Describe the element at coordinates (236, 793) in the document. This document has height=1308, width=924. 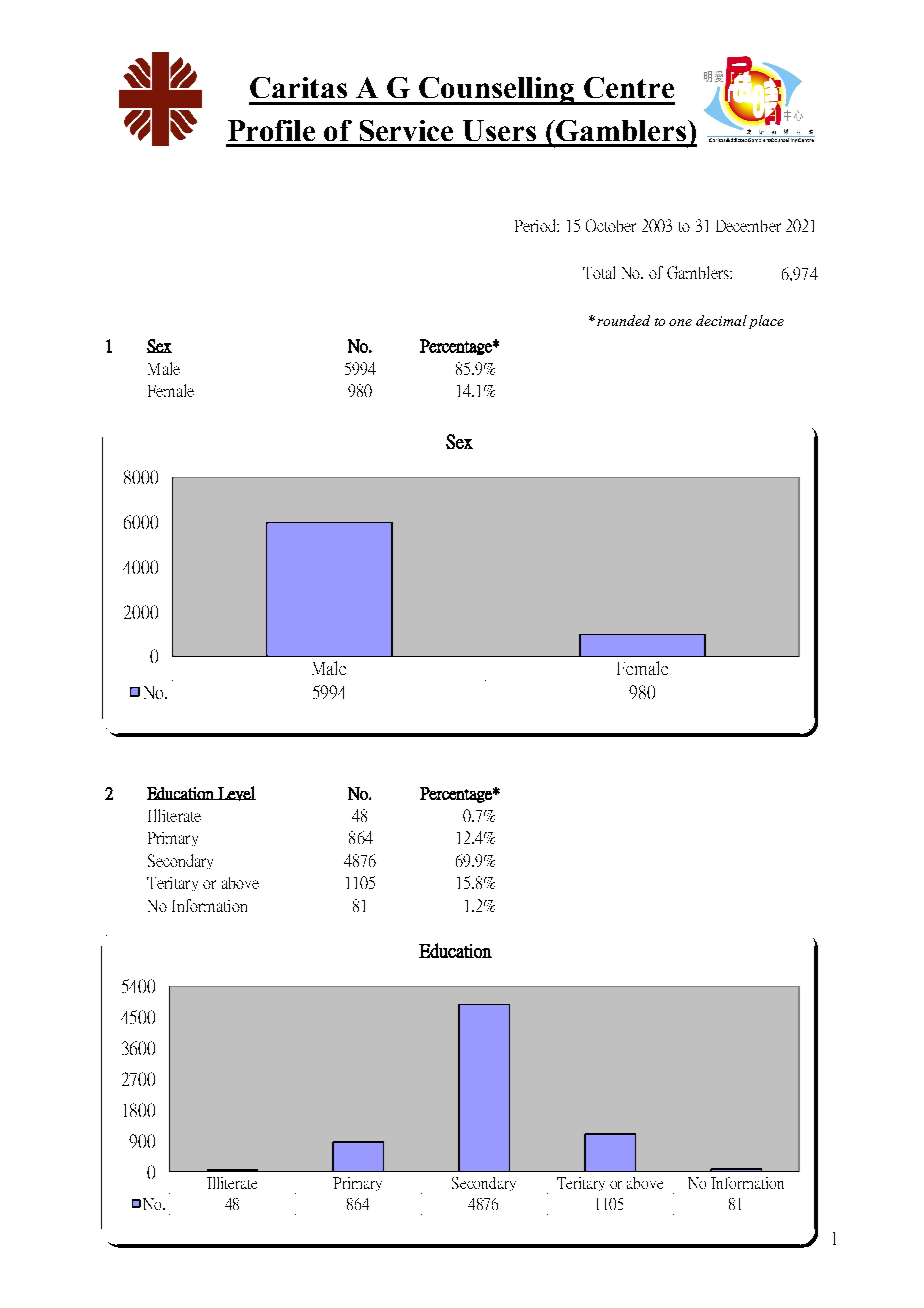
I see `Level` at that location.
